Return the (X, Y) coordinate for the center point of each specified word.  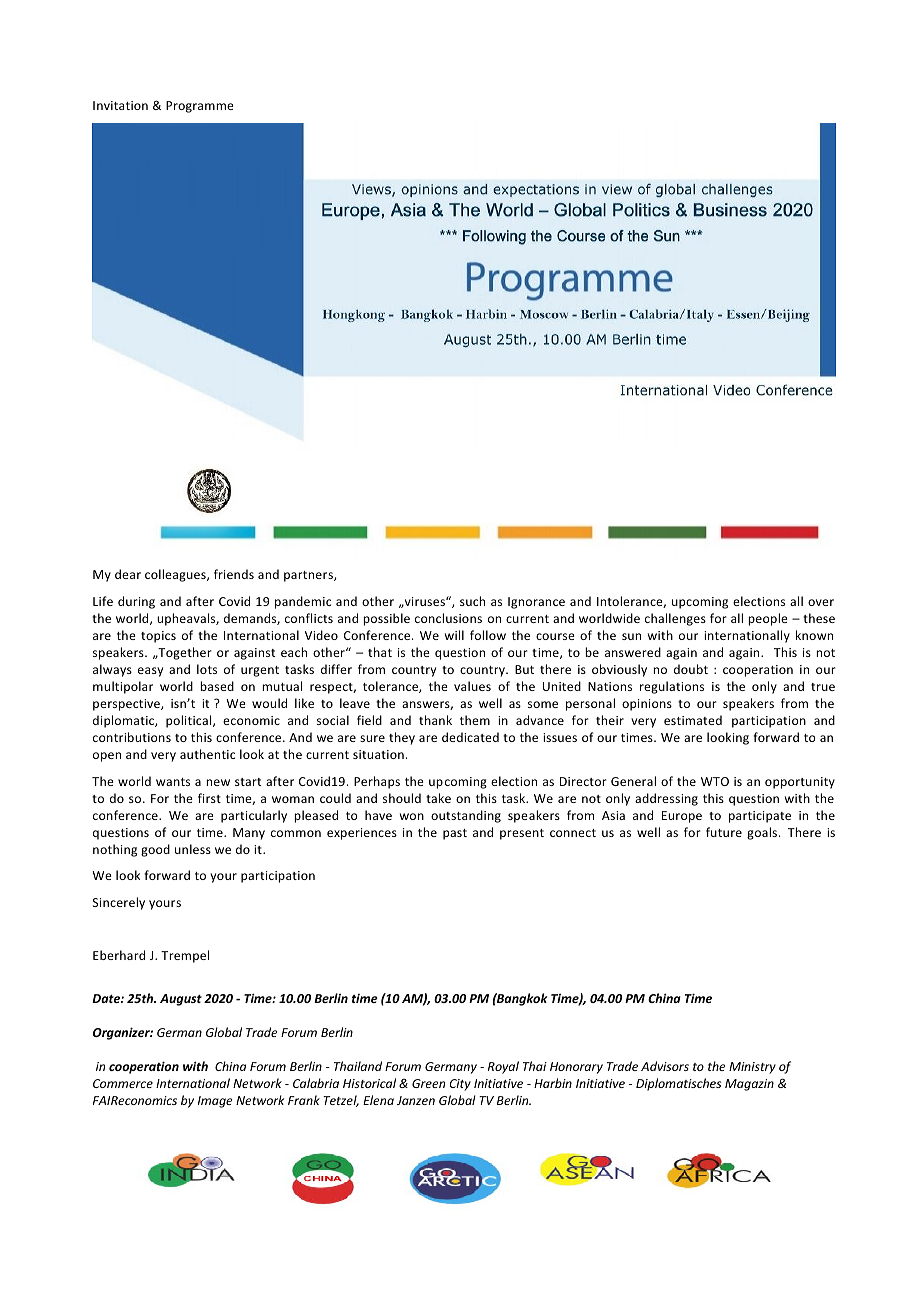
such (472, 601)
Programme (200, 107)
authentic (207, 754)
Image (215, 1102)
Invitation (120, 105)
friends (234, 574)
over (821, 602)
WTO (715, 781)
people (768, 619)
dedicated (470, 737)
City (460, 1085)
